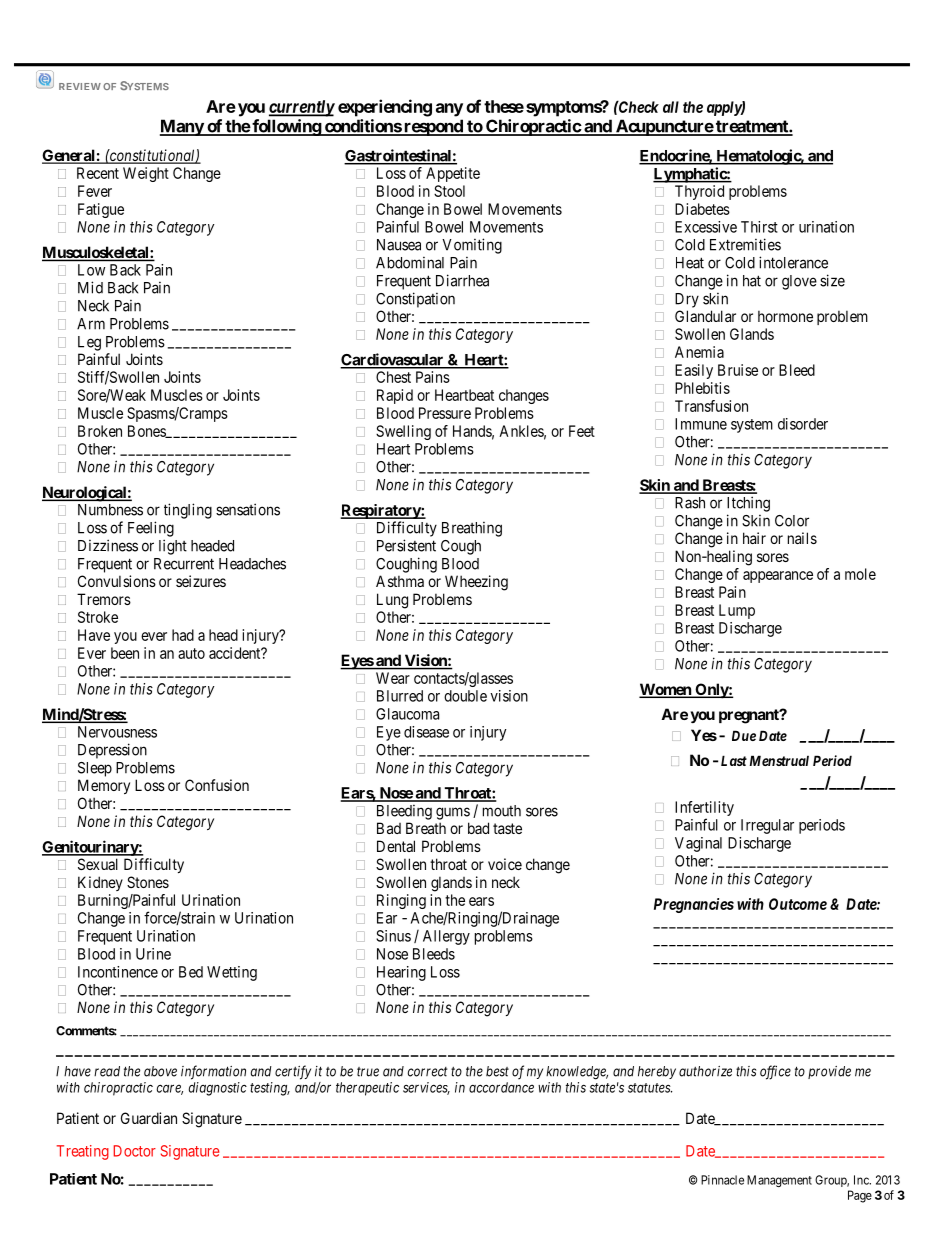  Describe the element at coordinates (183, 635) in the screenshot. I see `had` at that location.
